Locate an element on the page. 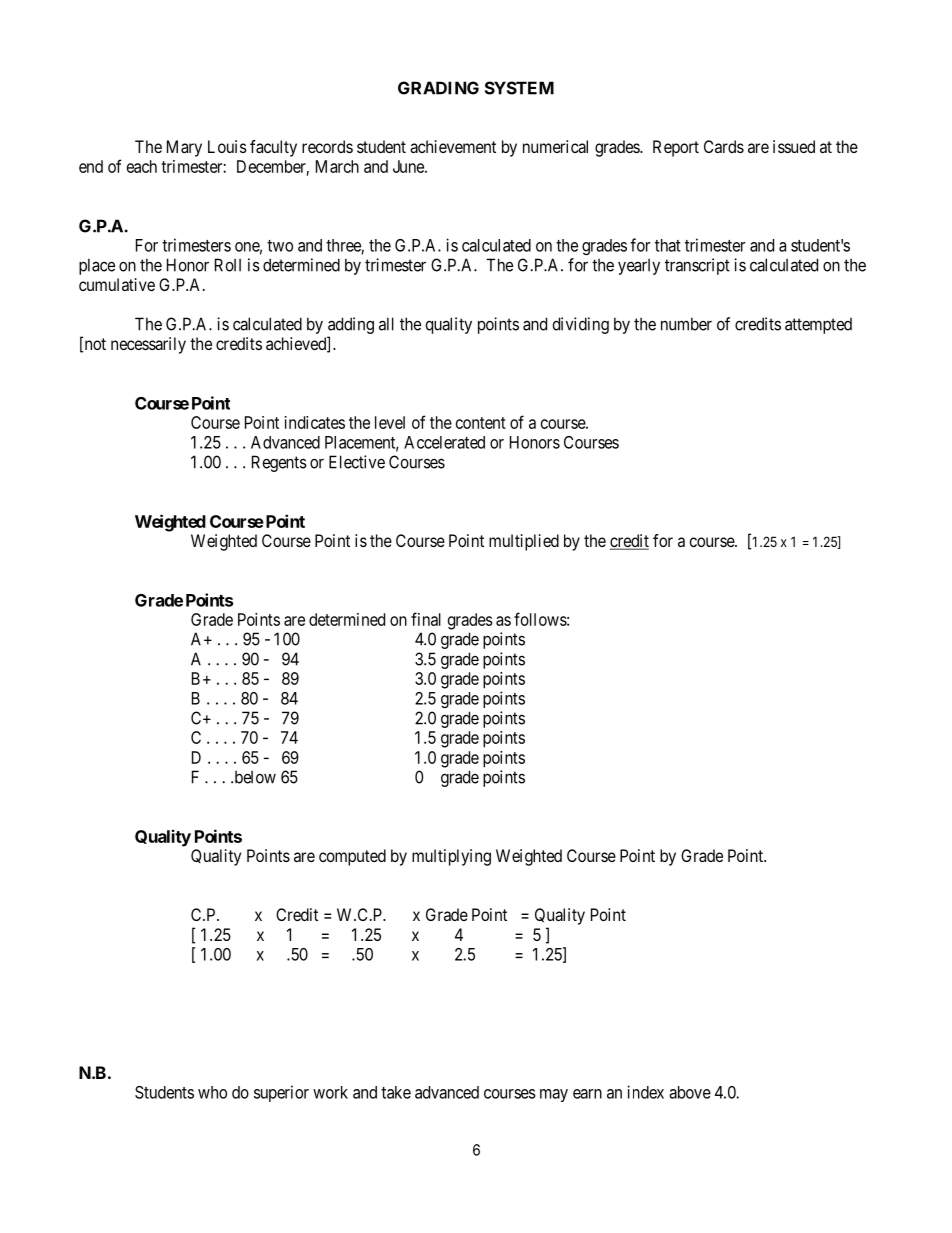 The width and height of the page is (952, 1233). take is located at coordinates (396, 1092).
